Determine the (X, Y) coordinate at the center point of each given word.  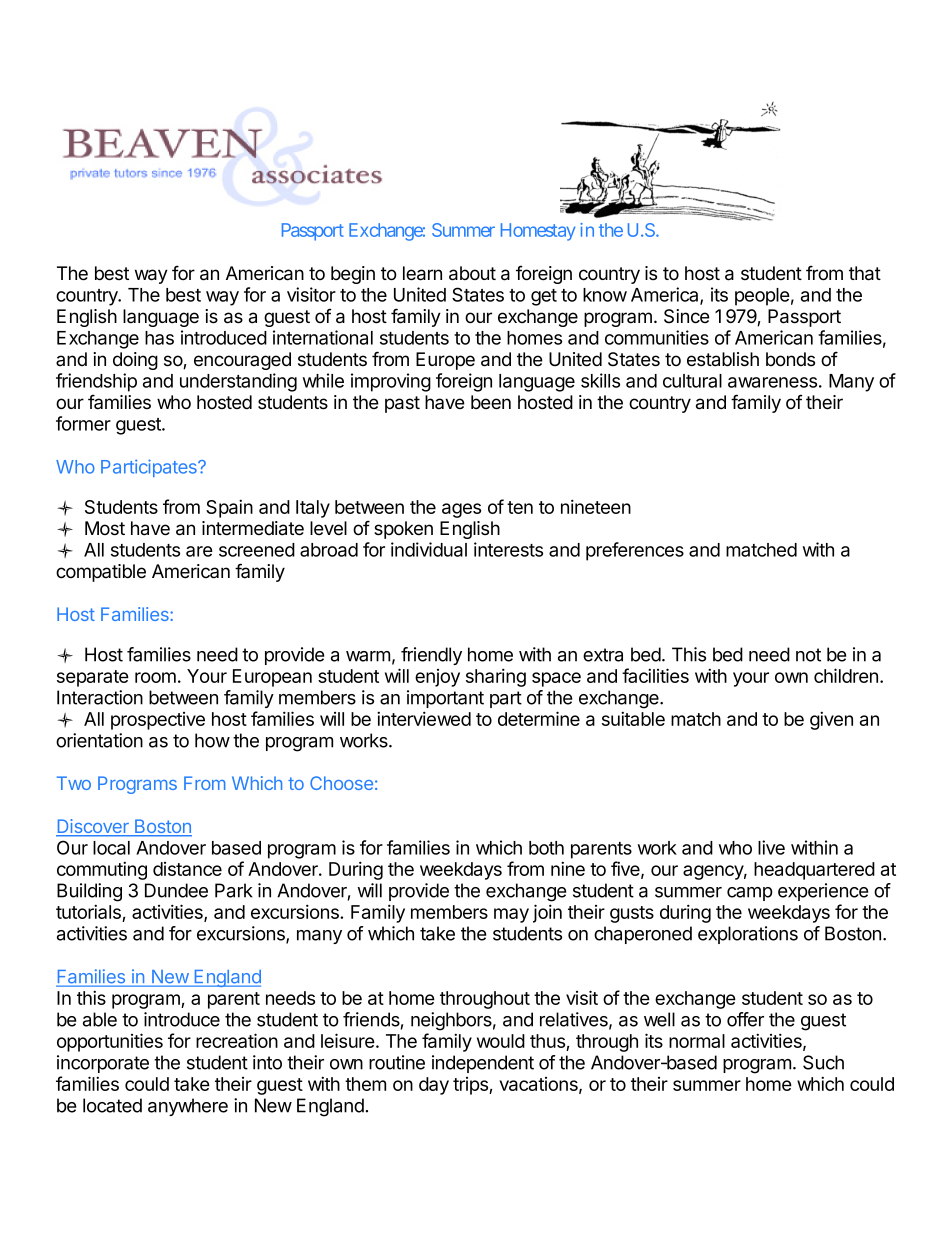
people (762, 297)
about (472, 273)
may (511, 915)
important (445, 699)
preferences (635, 551)
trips (471, 1086)
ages (461, 510)
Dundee (176, 890)
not (808, 655)
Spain (229, 508)
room (155, 677)
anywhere (188, 1107)
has (159, 338)
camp (750, 894)
